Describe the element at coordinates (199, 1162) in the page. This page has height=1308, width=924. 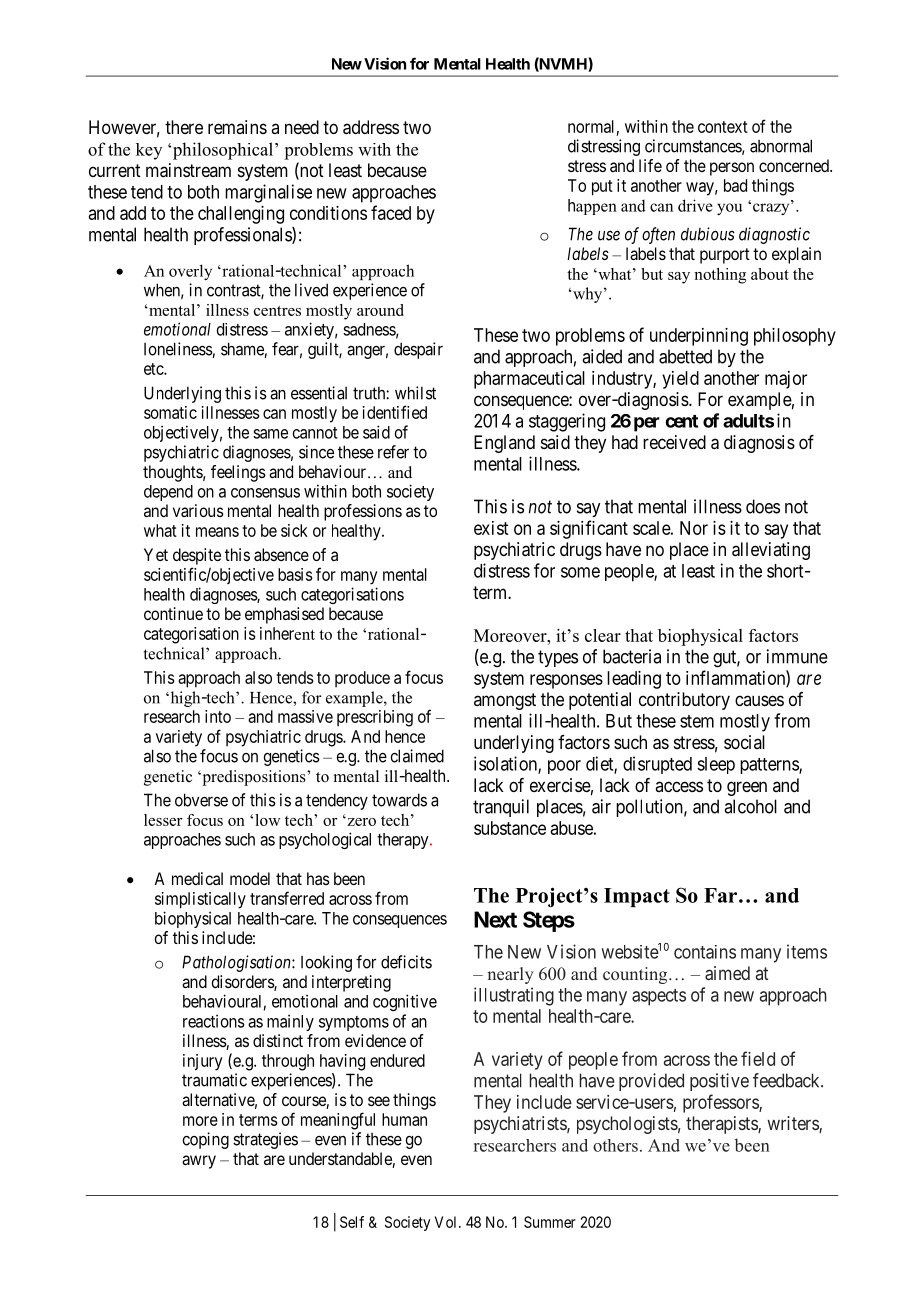
I see `awry` at that location.
